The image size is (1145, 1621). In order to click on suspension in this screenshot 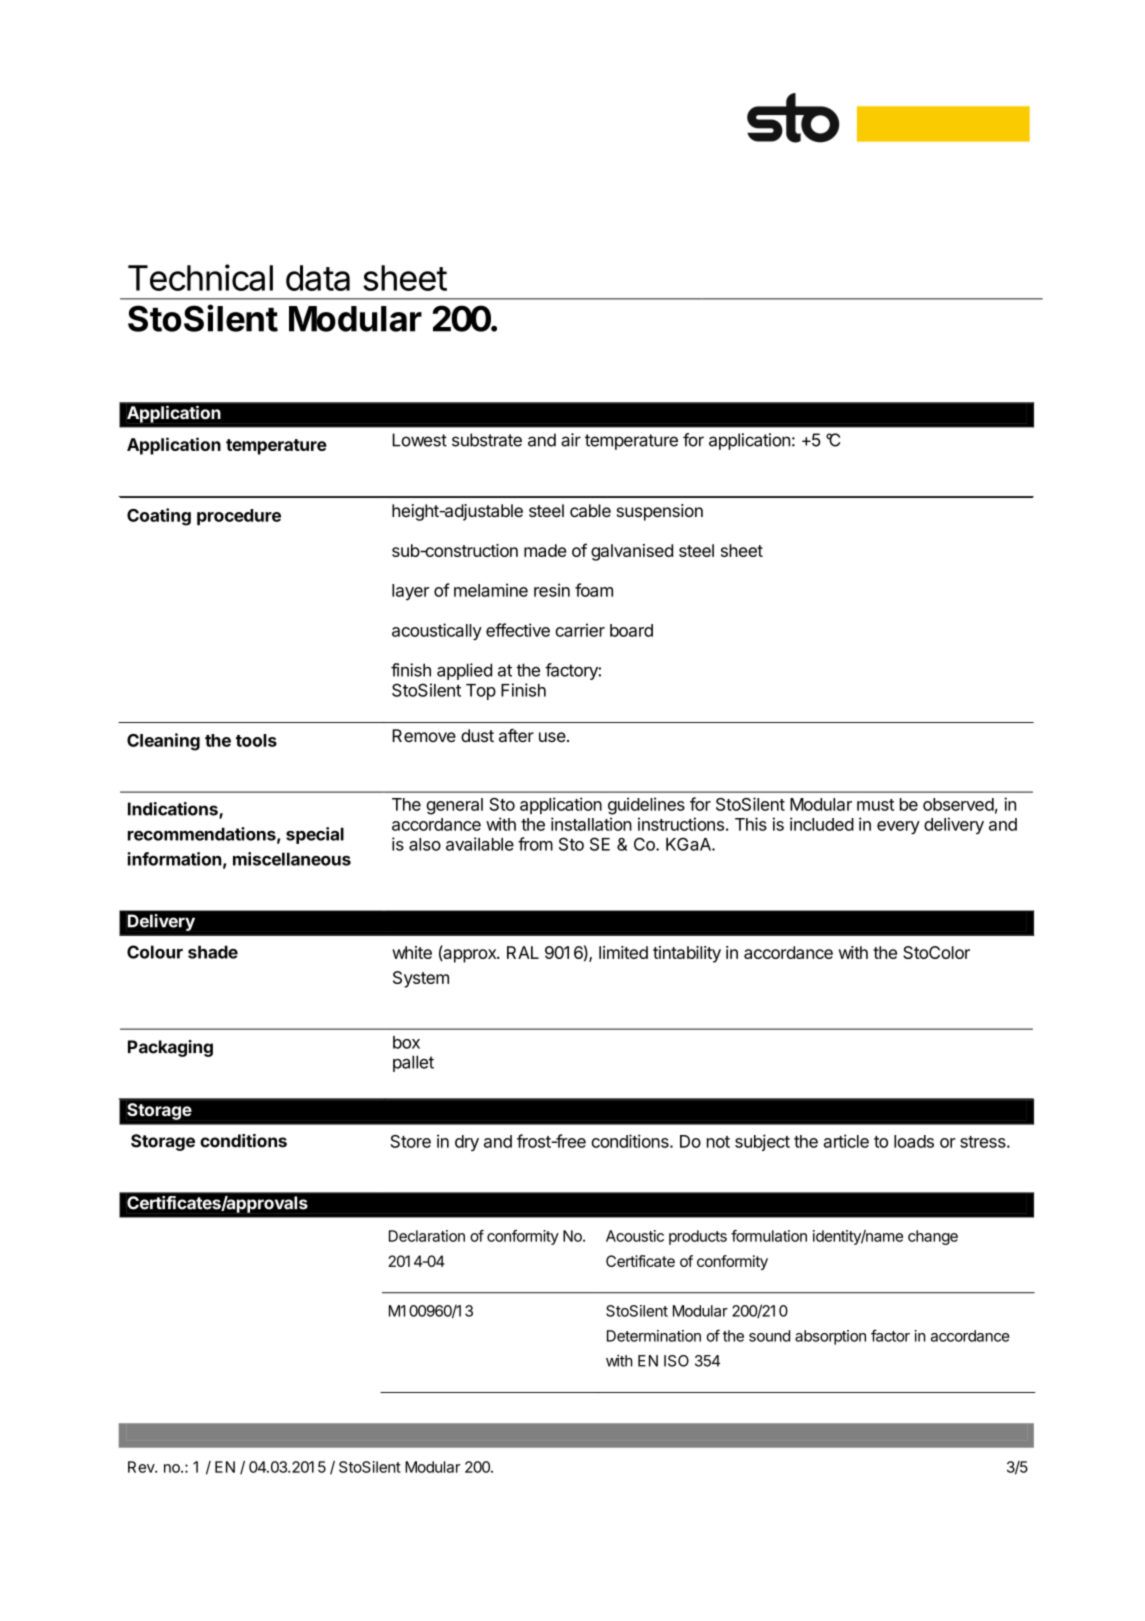, I will do `click(660, 512)`.
